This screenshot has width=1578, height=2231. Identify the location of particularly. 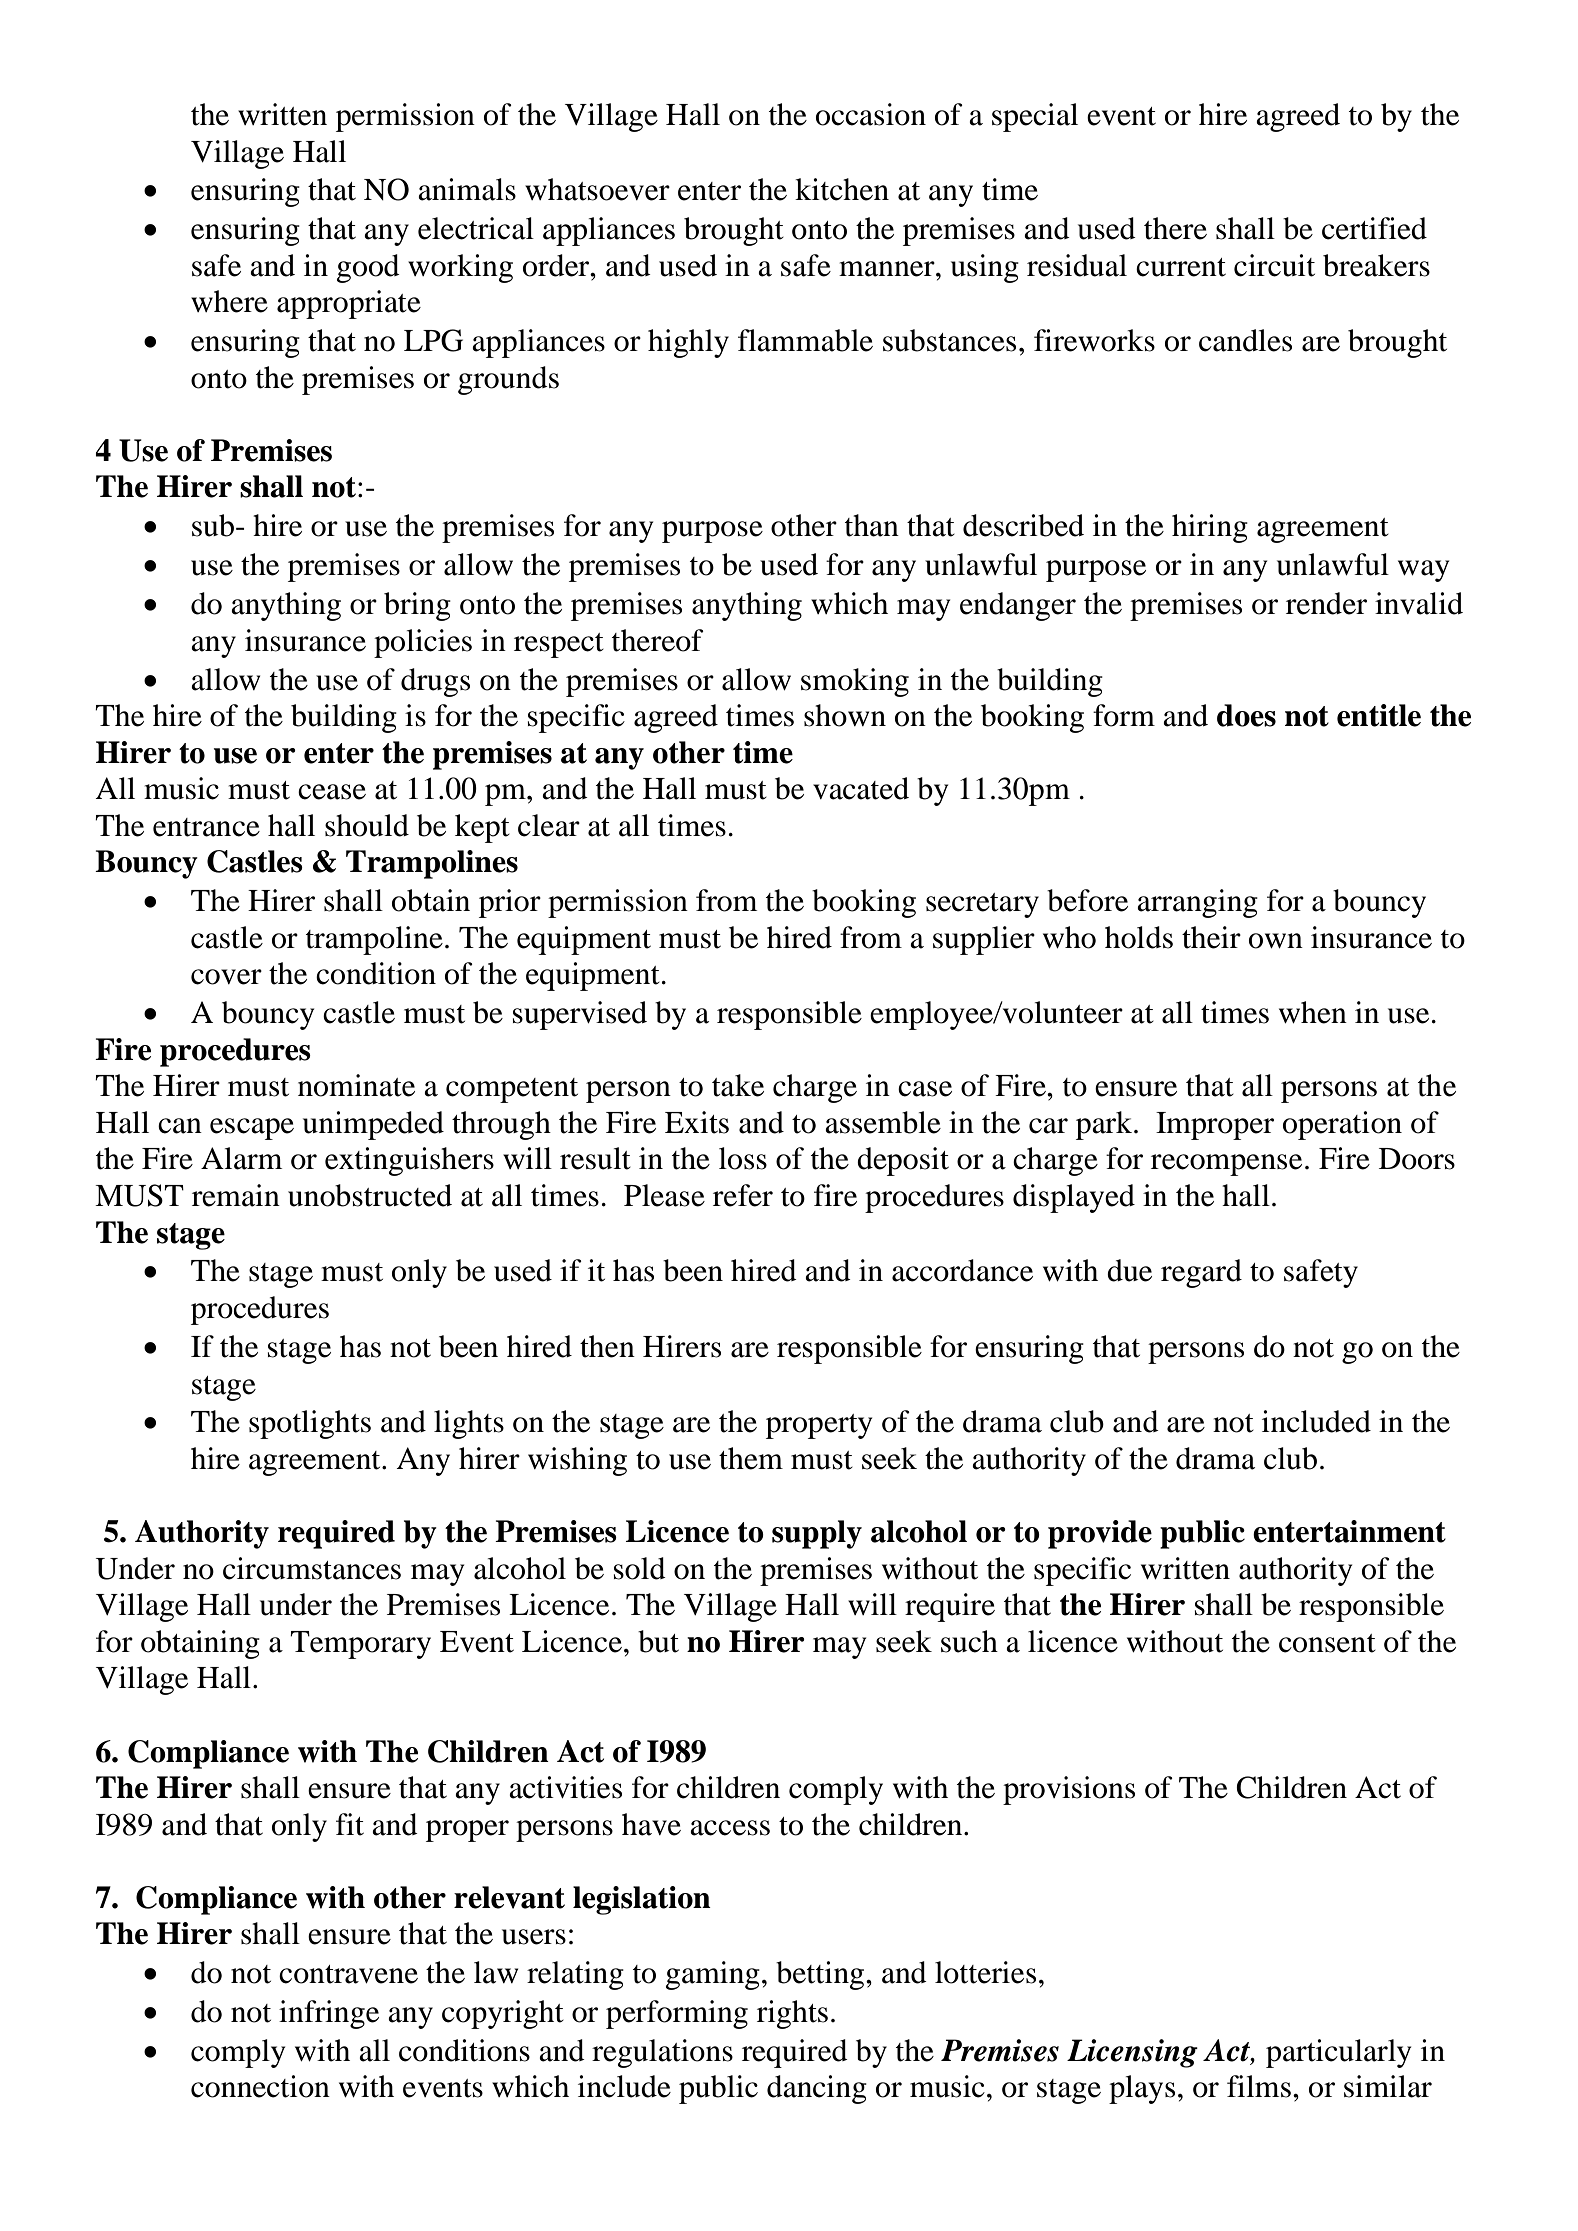
(1338, 2053).
